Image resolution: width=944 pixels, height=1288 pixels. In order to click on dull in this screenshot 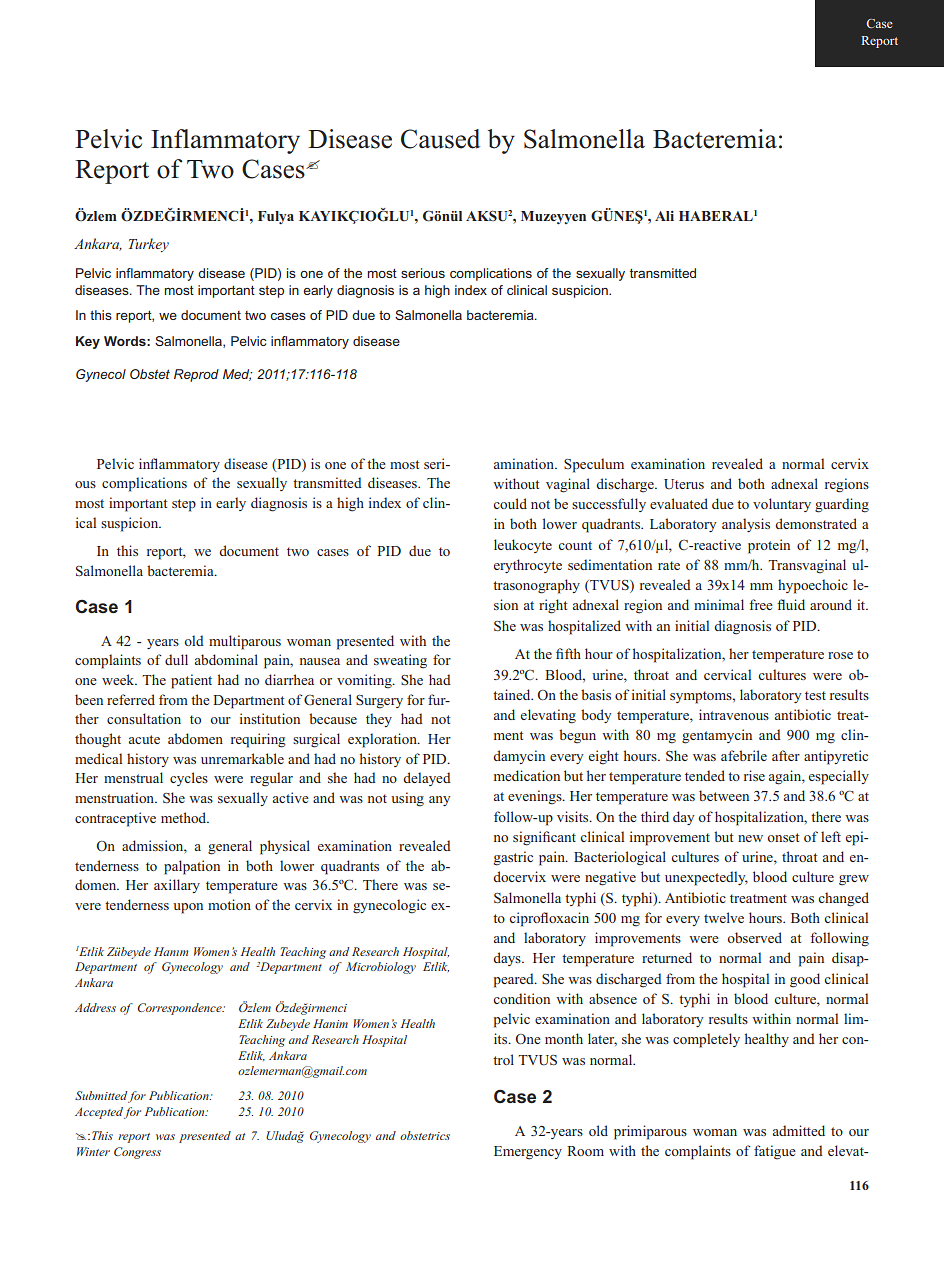, I will do `click(176, 659)`.
